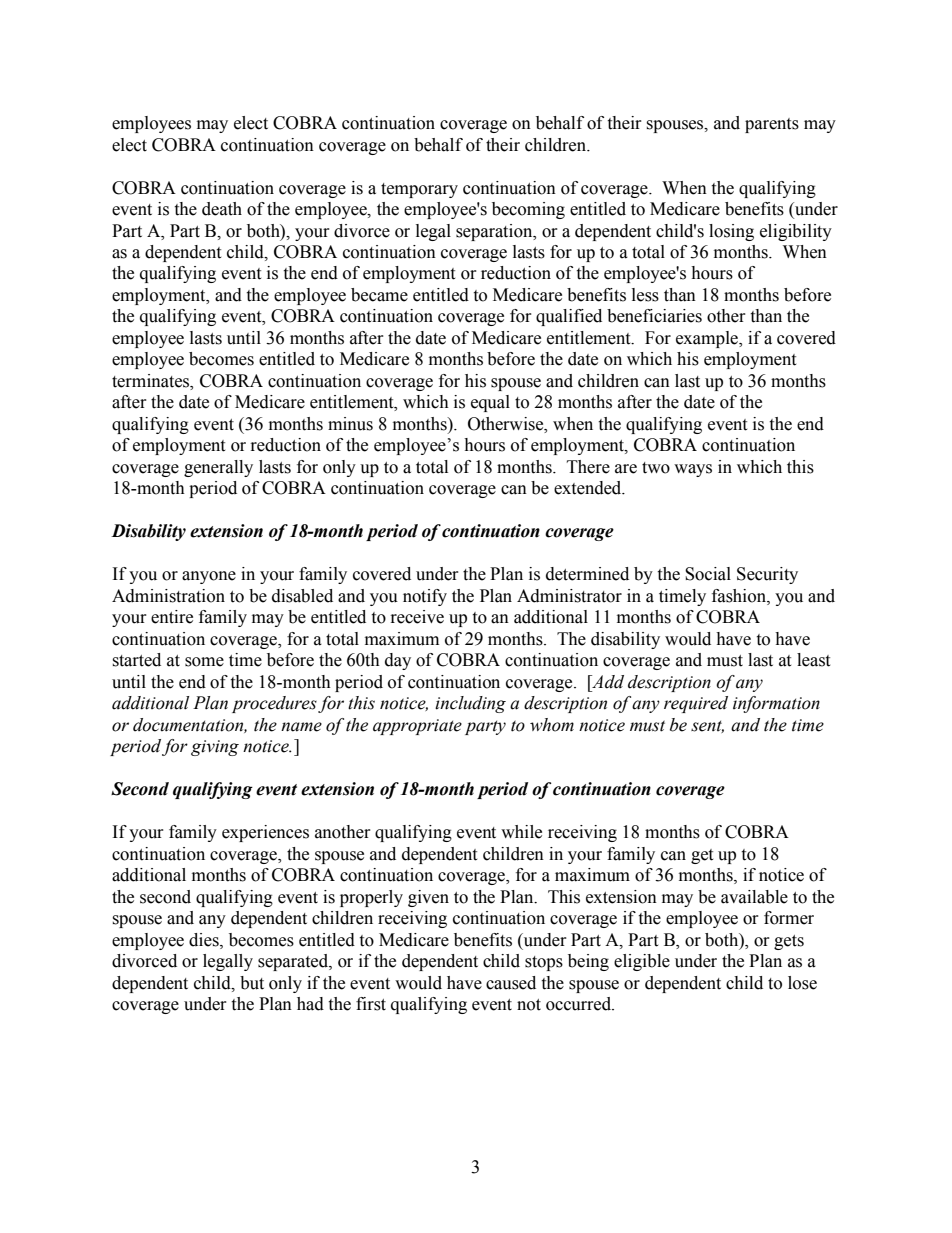 The image size is (952, 1233). What do you see at coordinates (417, 727) in the page?
I see `appropriate` at bounding box center [417, 727].
